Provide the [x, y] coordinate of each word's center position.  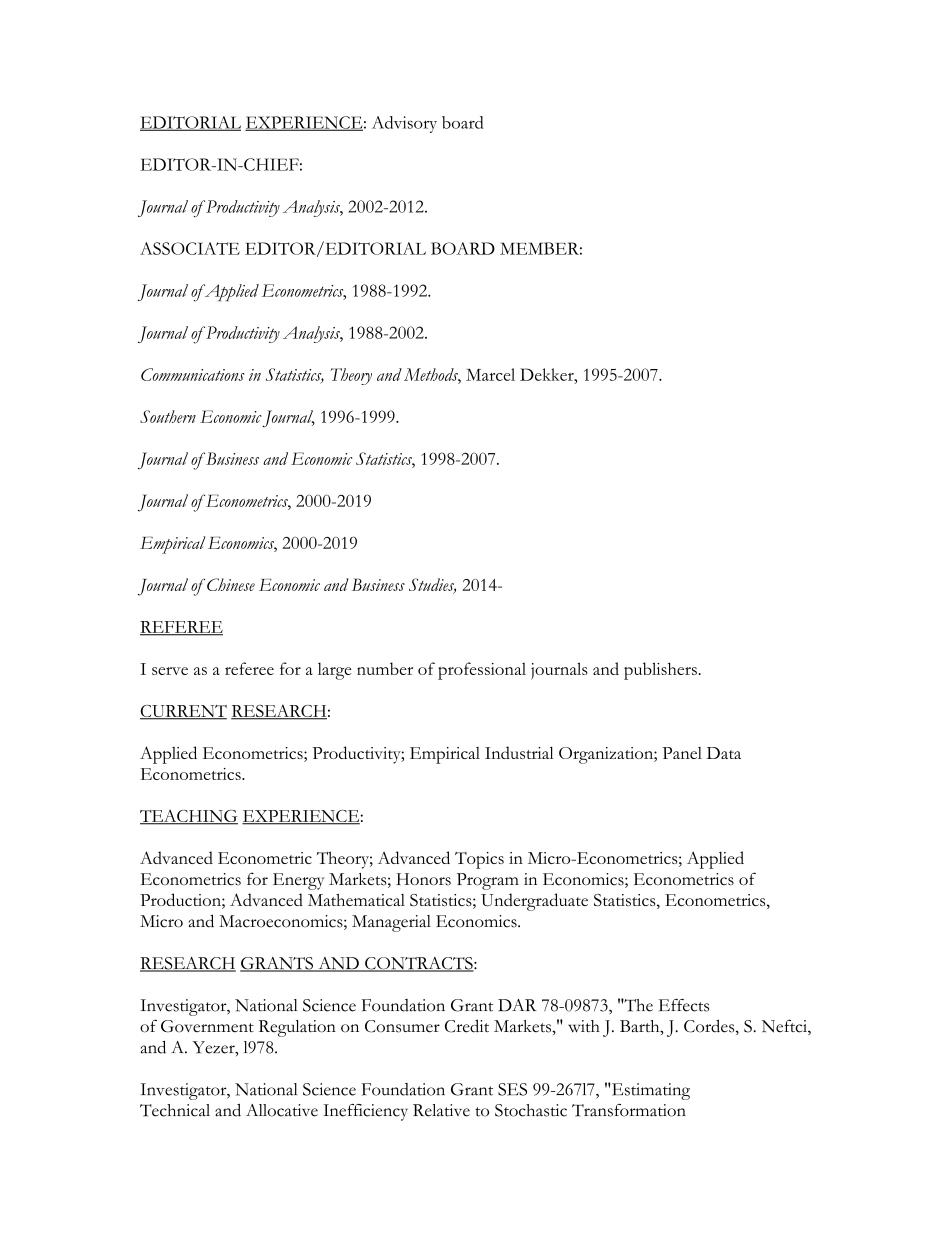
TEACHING [189, 817]
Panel [682, 753]
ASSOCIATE [190, 248]
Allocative [282, 1110]
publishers [660, 671]
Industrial [519, 752]
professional [482, 671]
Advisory [404, 124]
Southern [168, 416]
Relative [441, 1110]
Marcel [490, 374]
